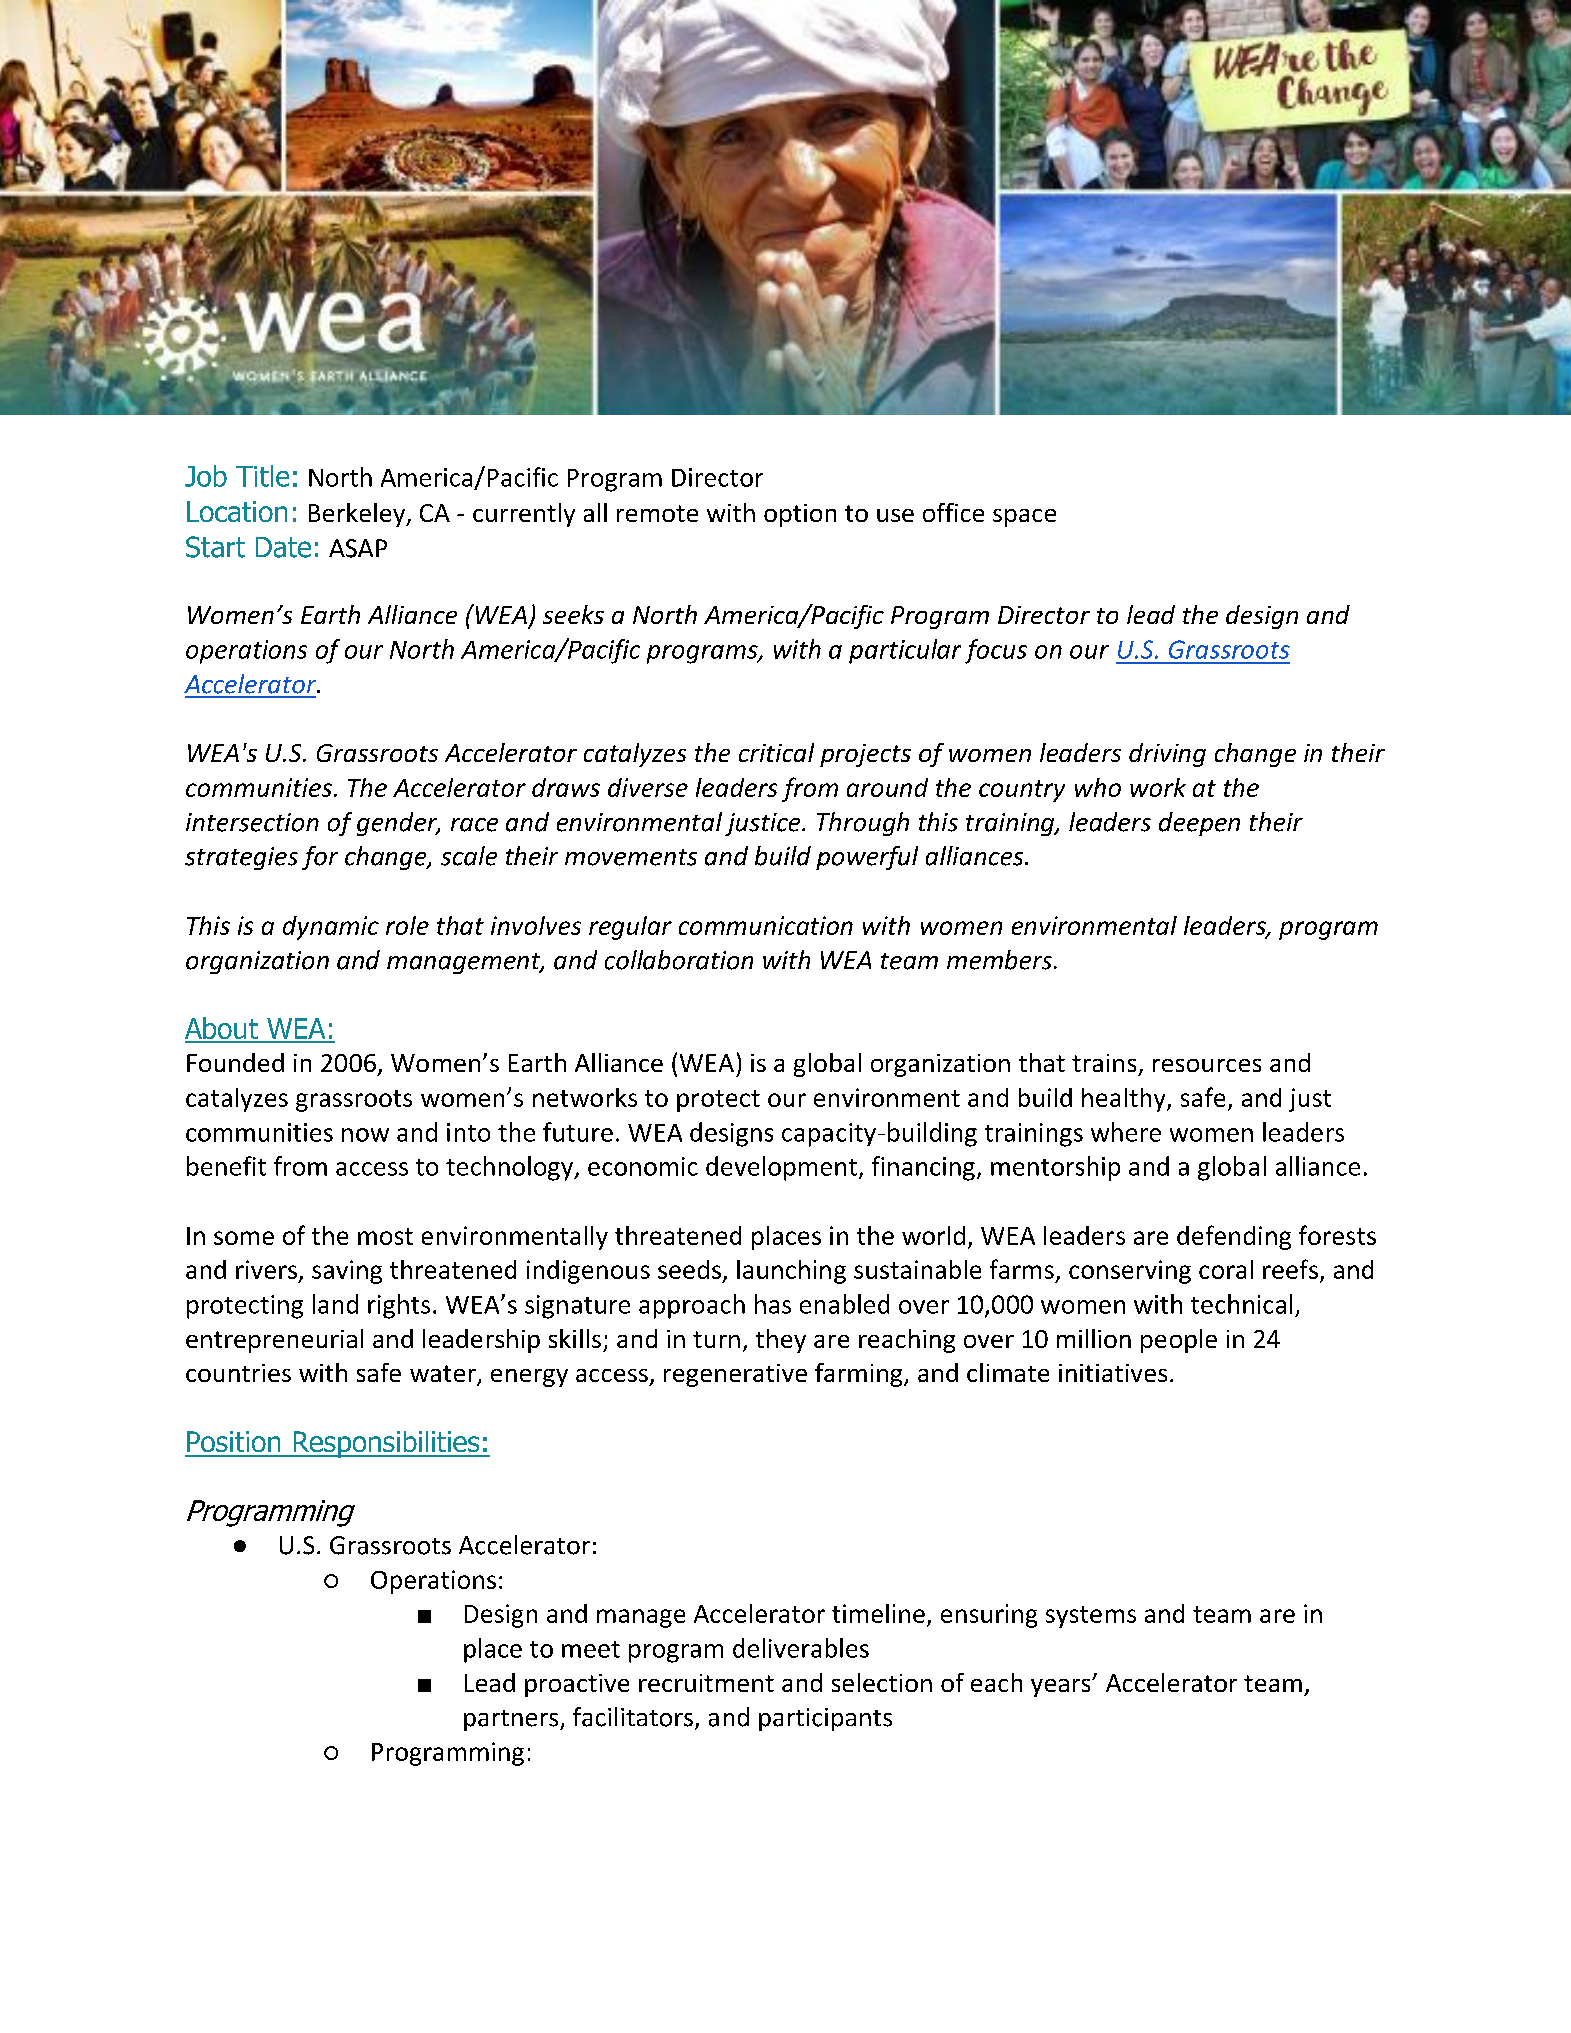 The image size is (1571, 2033). I want to click on deepen, so click(1199, 824).
